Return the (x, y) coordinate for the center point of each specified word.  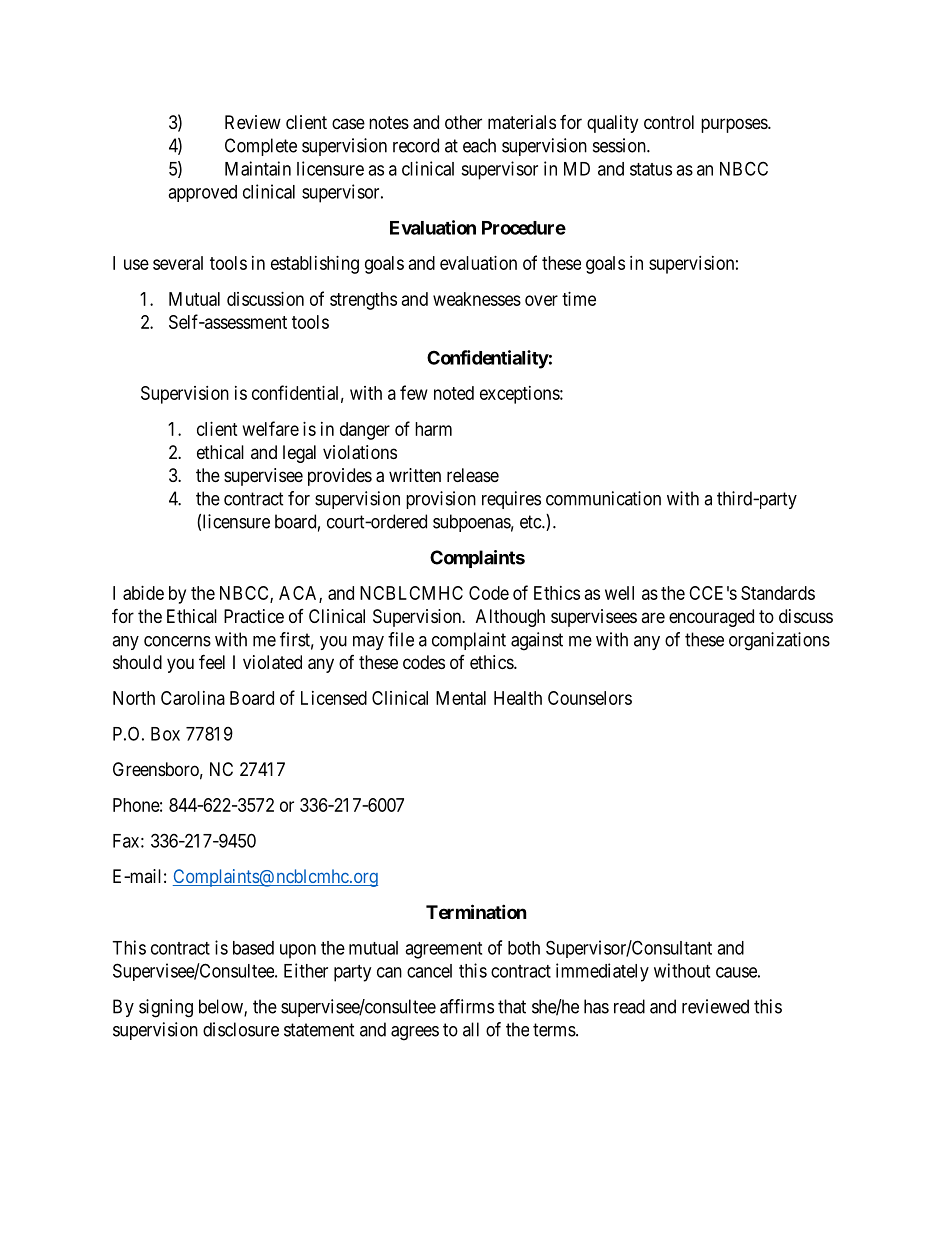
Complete (261, 147)
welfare (271, 428)
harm (433, 429)
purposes (735, 125)
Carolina (193, 698)
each (479, 145)
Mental (461, 698)
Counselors (590, 698)
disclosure (241, 1029)
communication (603, 498)
